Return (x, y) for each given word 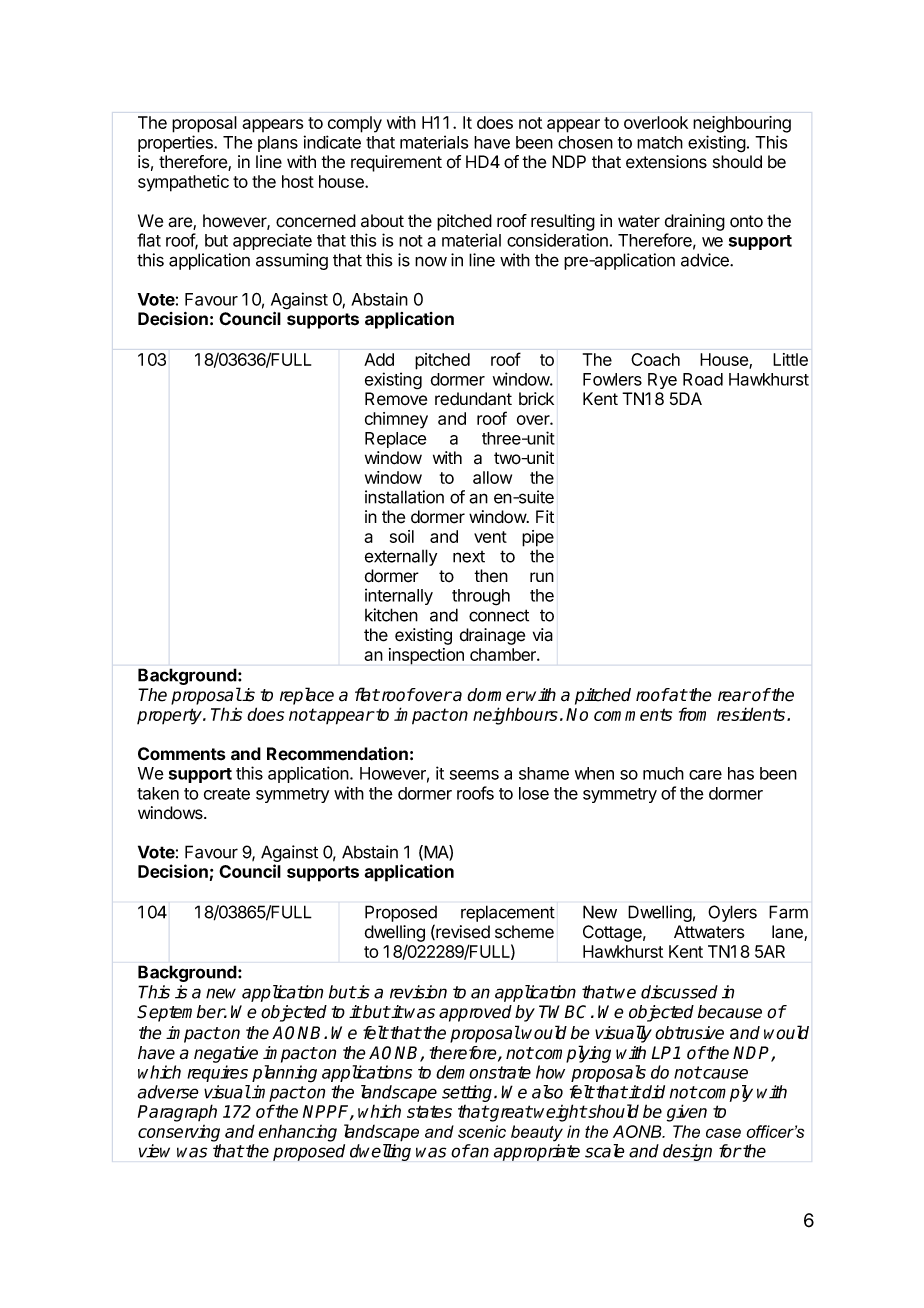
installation (404, 497)
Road (703, 379)
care (705, 775)
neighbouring (742, 124)
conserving (179, 1133)
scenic (482, 1131)
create (227, 794)
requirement (396, 163)
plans (278, 144)
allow (492, 477)
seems (474, 775)
